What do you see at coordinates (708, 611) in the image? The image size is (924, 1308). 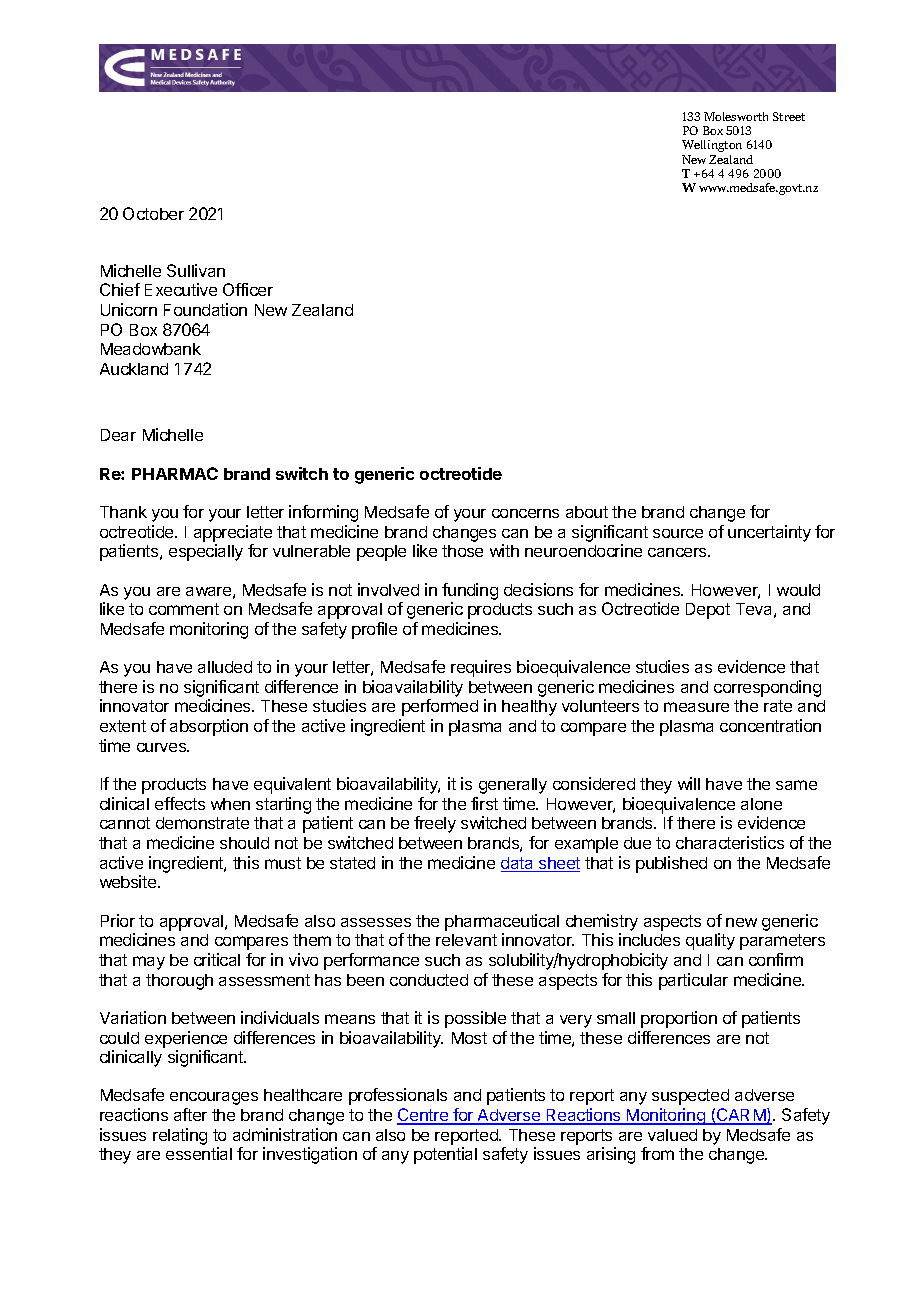 I see `Depot` at bounding box center [708, 611].
